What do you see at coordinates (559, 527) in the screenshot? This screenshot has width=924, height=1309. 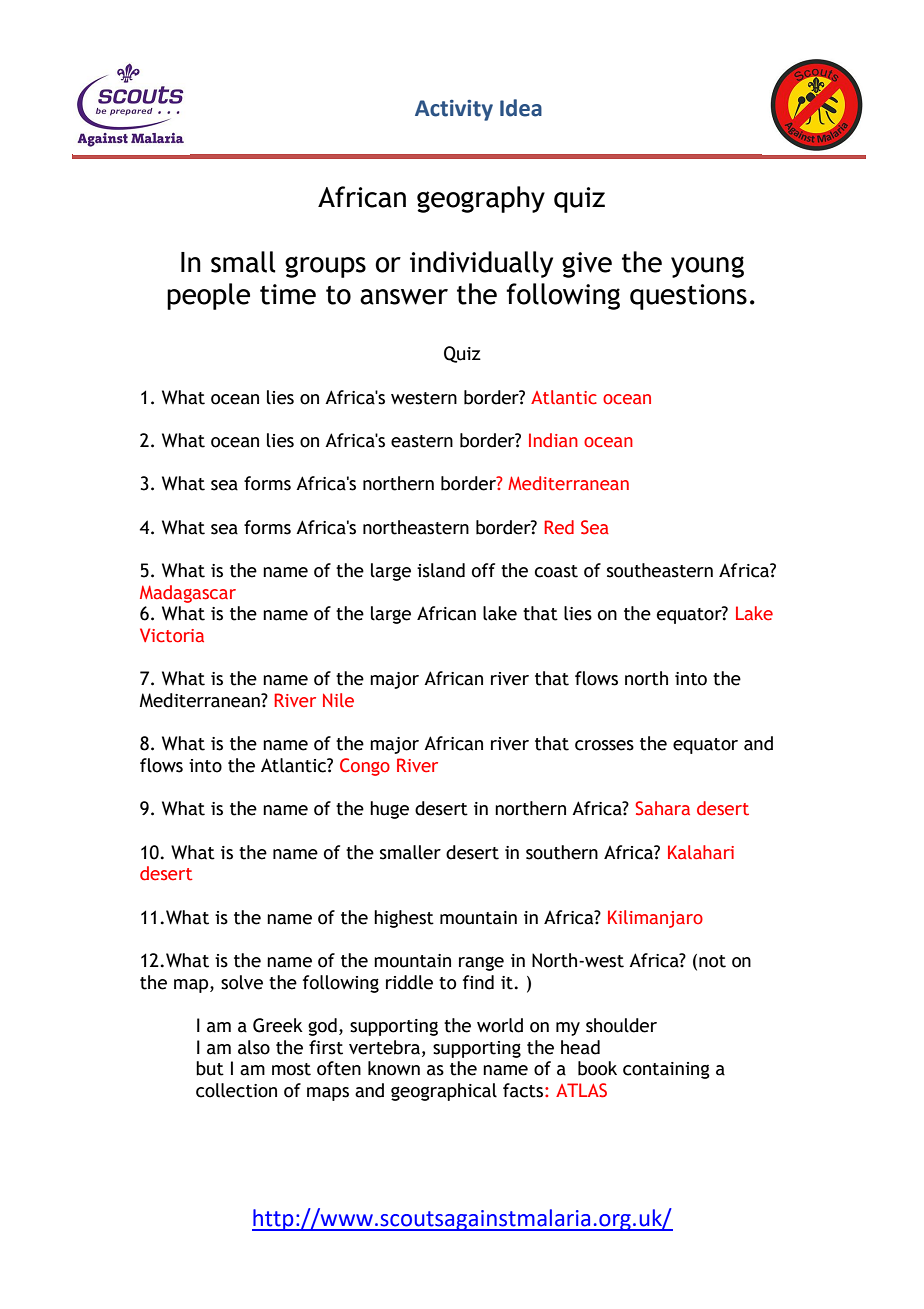 I see `Red` at bounding box center [559, 527].
